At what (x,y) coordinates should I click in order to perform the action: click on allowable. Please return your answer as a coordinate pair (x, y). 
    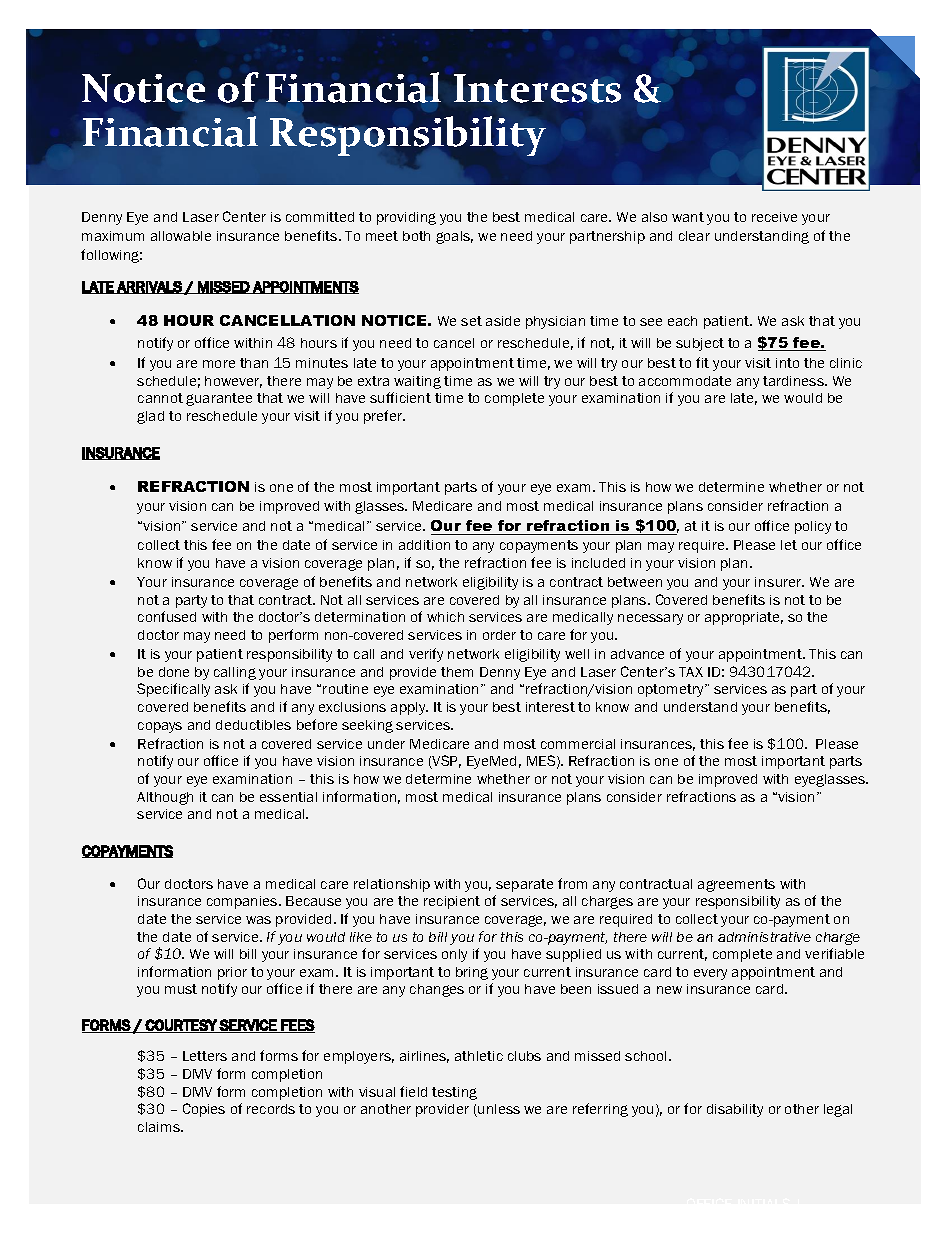
    Looking at the image, I should click on (181, 236).
